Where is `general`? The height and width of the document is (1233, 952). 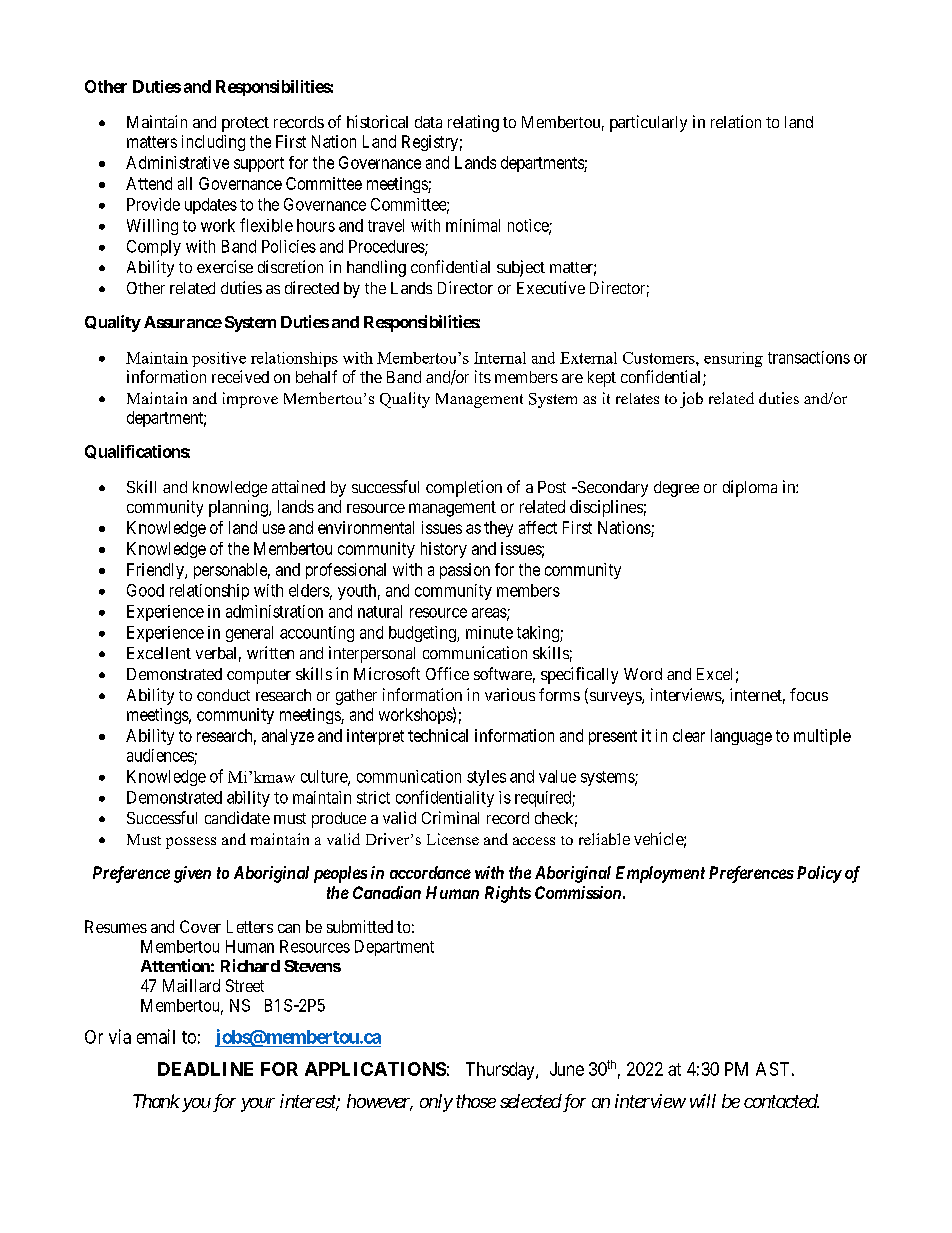
general is located at coordinates (249, 634).
